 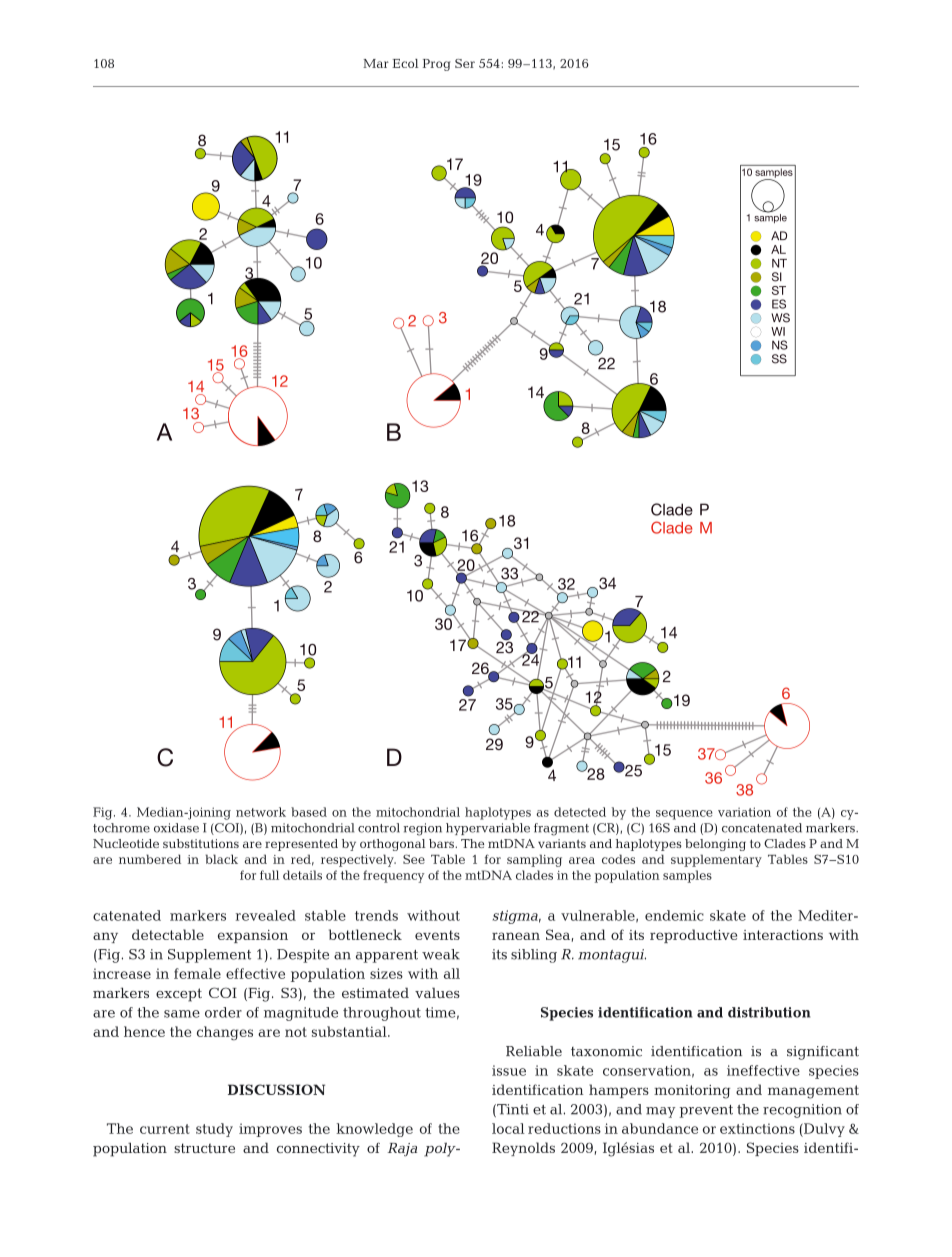 I want to click on Ecol, so click(x=405, y=63).
